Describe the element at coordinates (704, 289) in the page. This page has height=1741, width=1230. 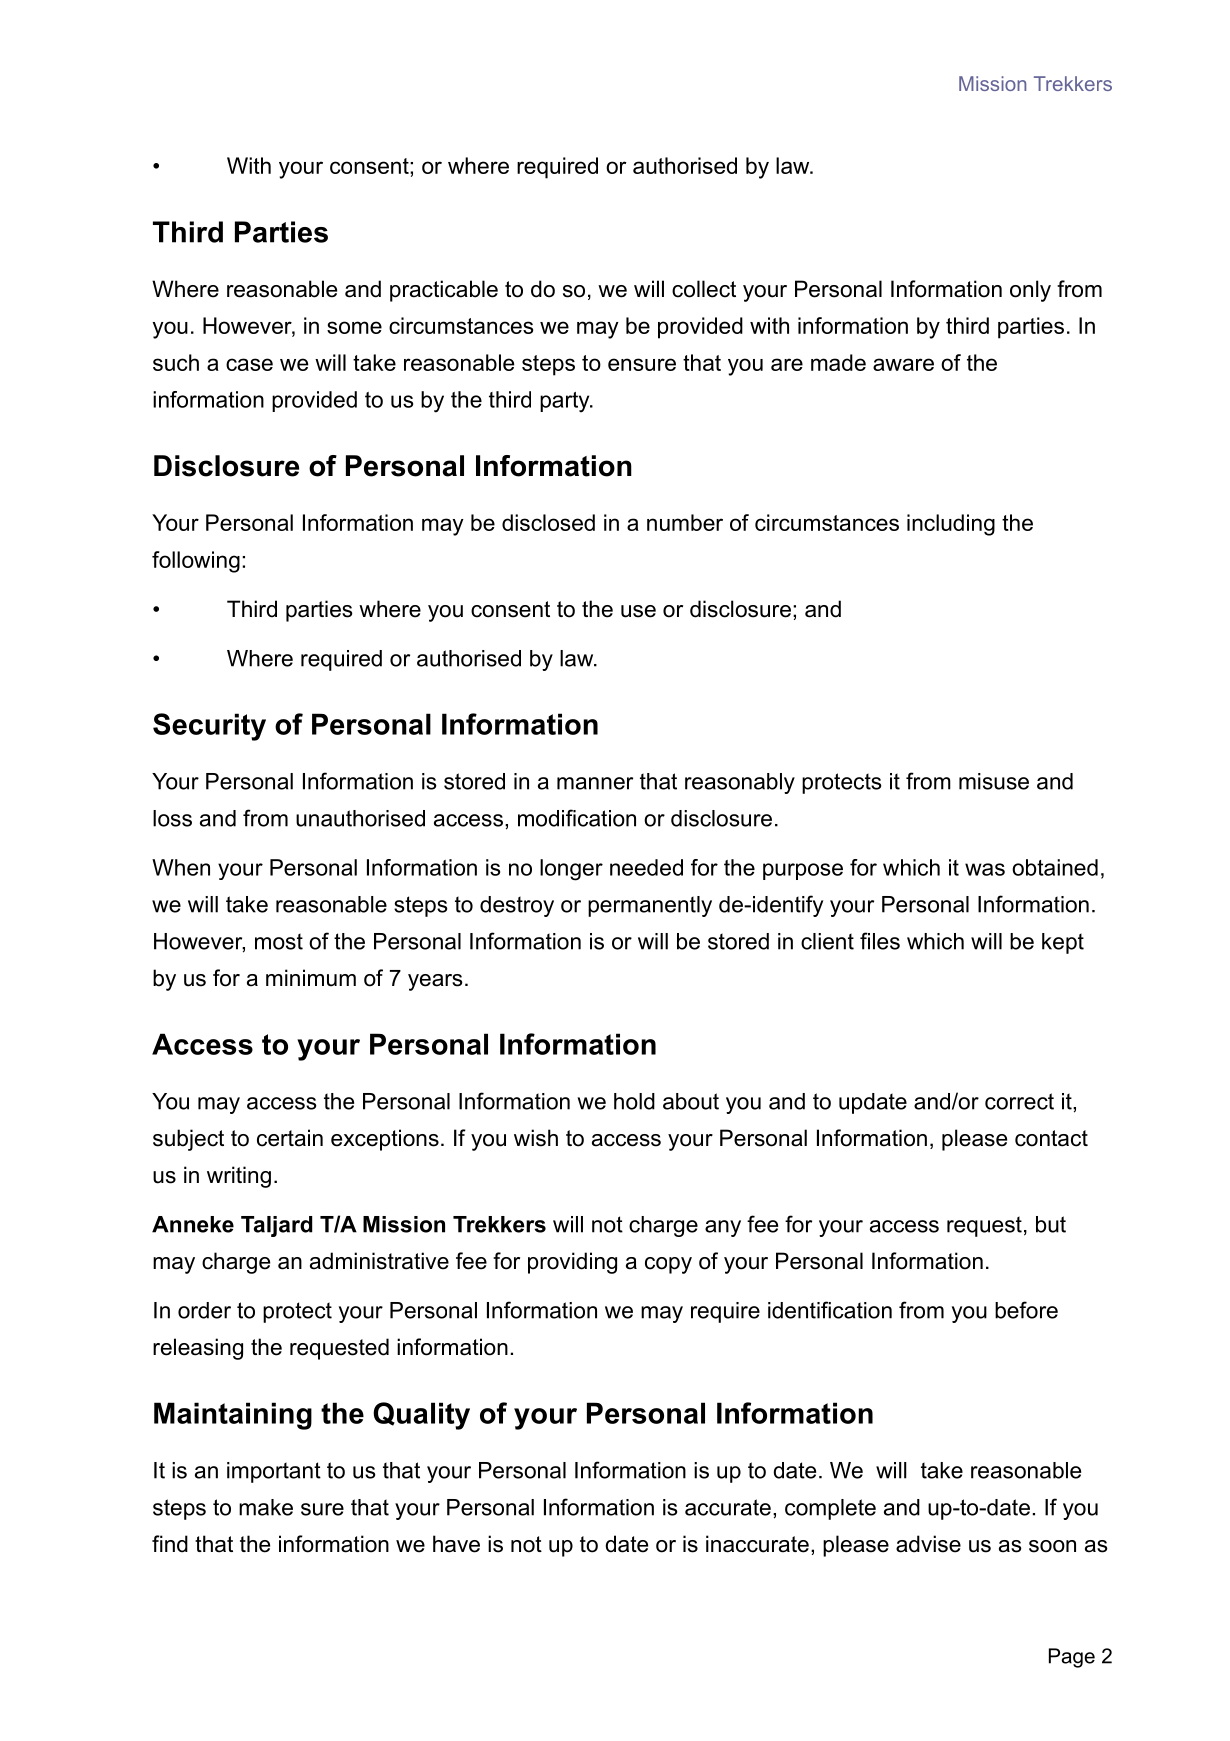
I see `collect` at that location.
